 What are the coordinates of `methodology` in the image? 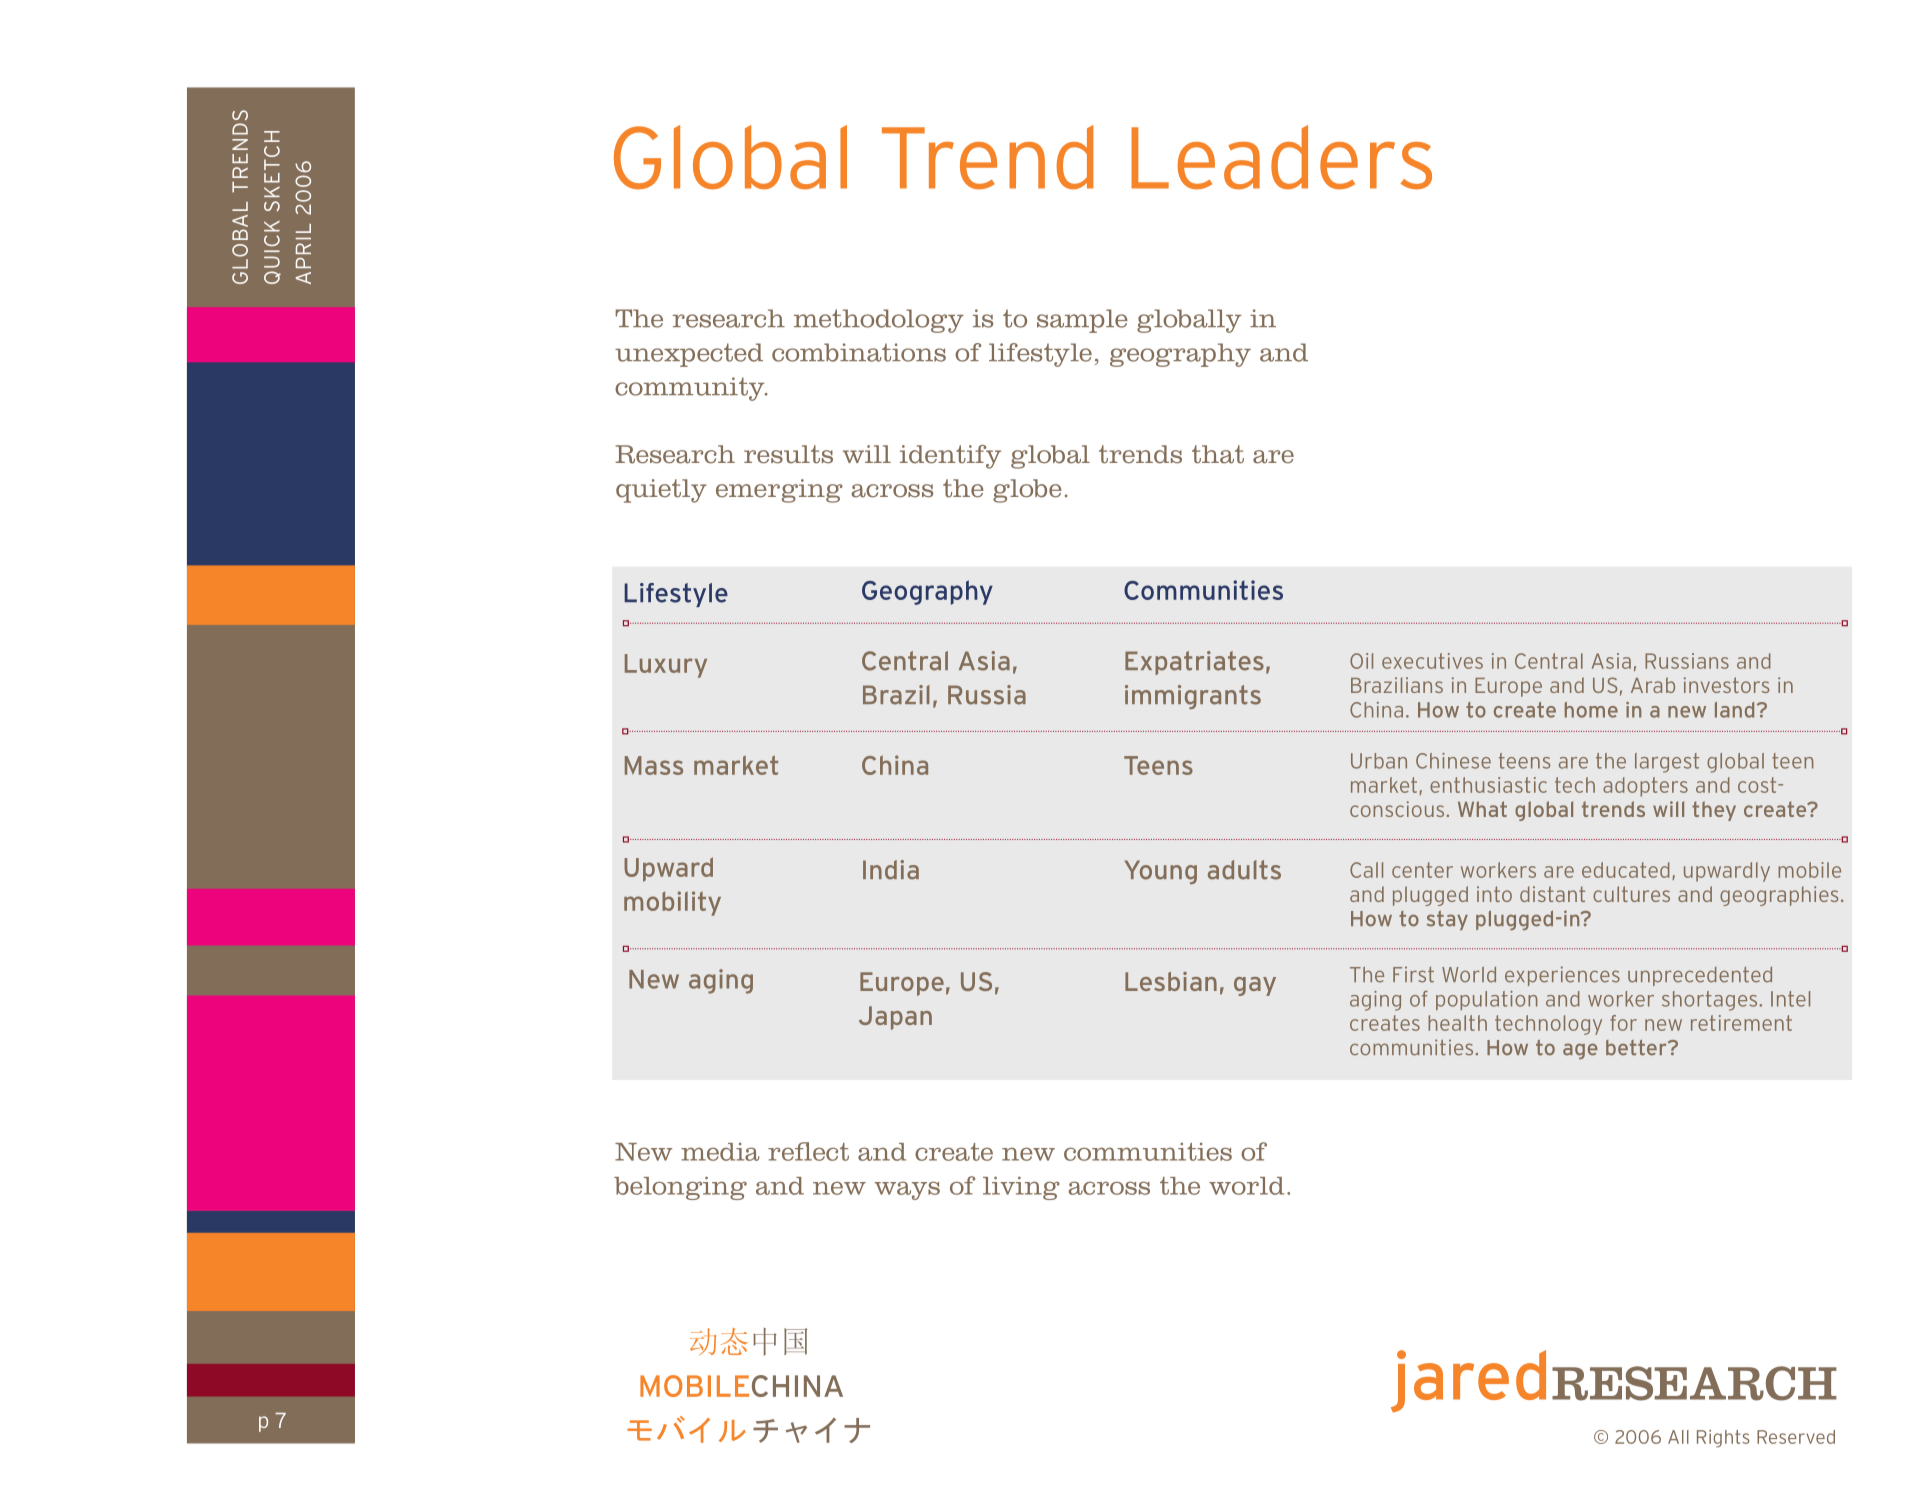 It's located at (879, 321).
